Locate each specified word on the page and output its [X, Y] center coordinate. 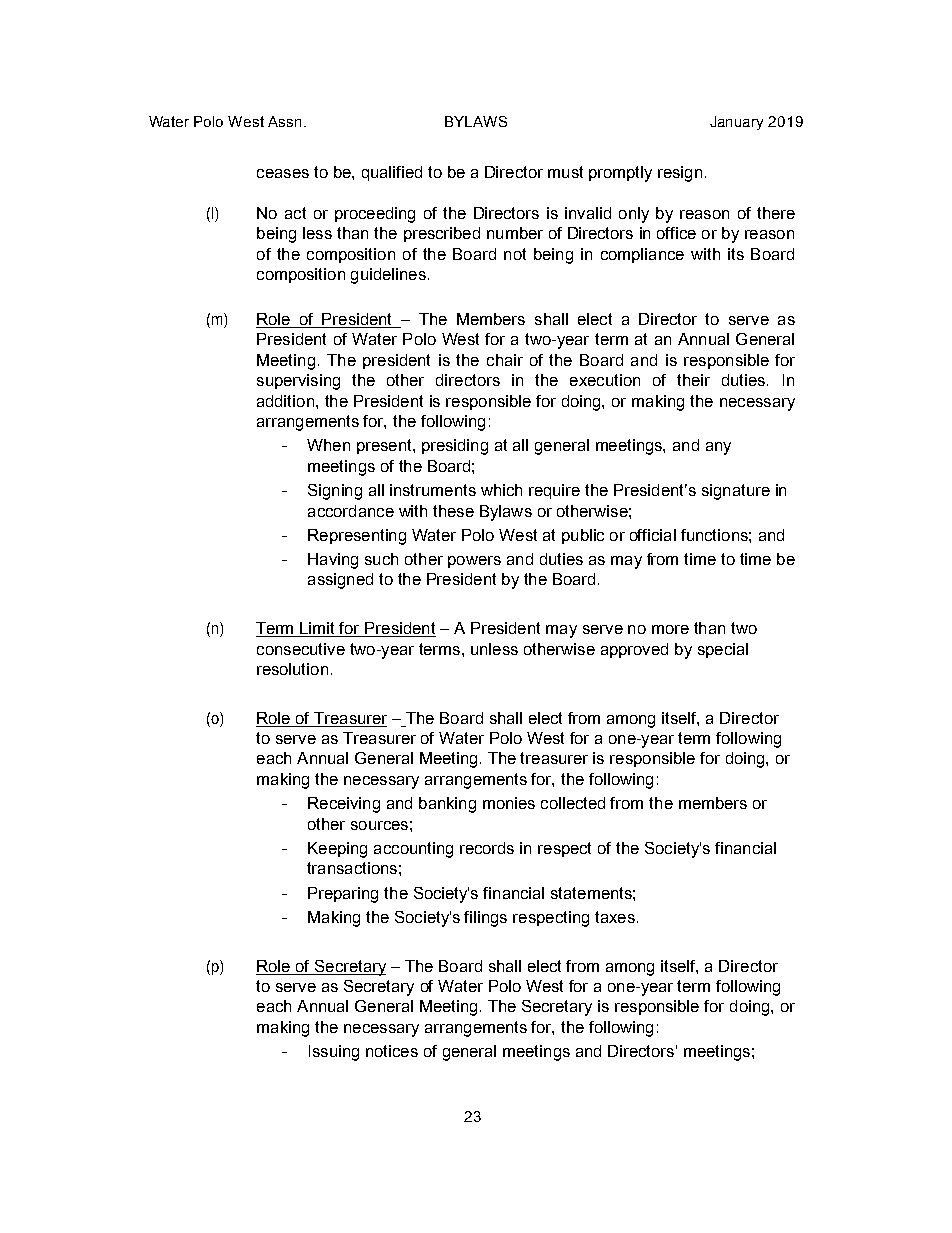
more [670, 629]
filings [485, 919]
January [736, 123]
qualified [392, 173]
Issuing [334, 1053]
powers [474, 562]
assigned [340, 581]
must [565, 172]
